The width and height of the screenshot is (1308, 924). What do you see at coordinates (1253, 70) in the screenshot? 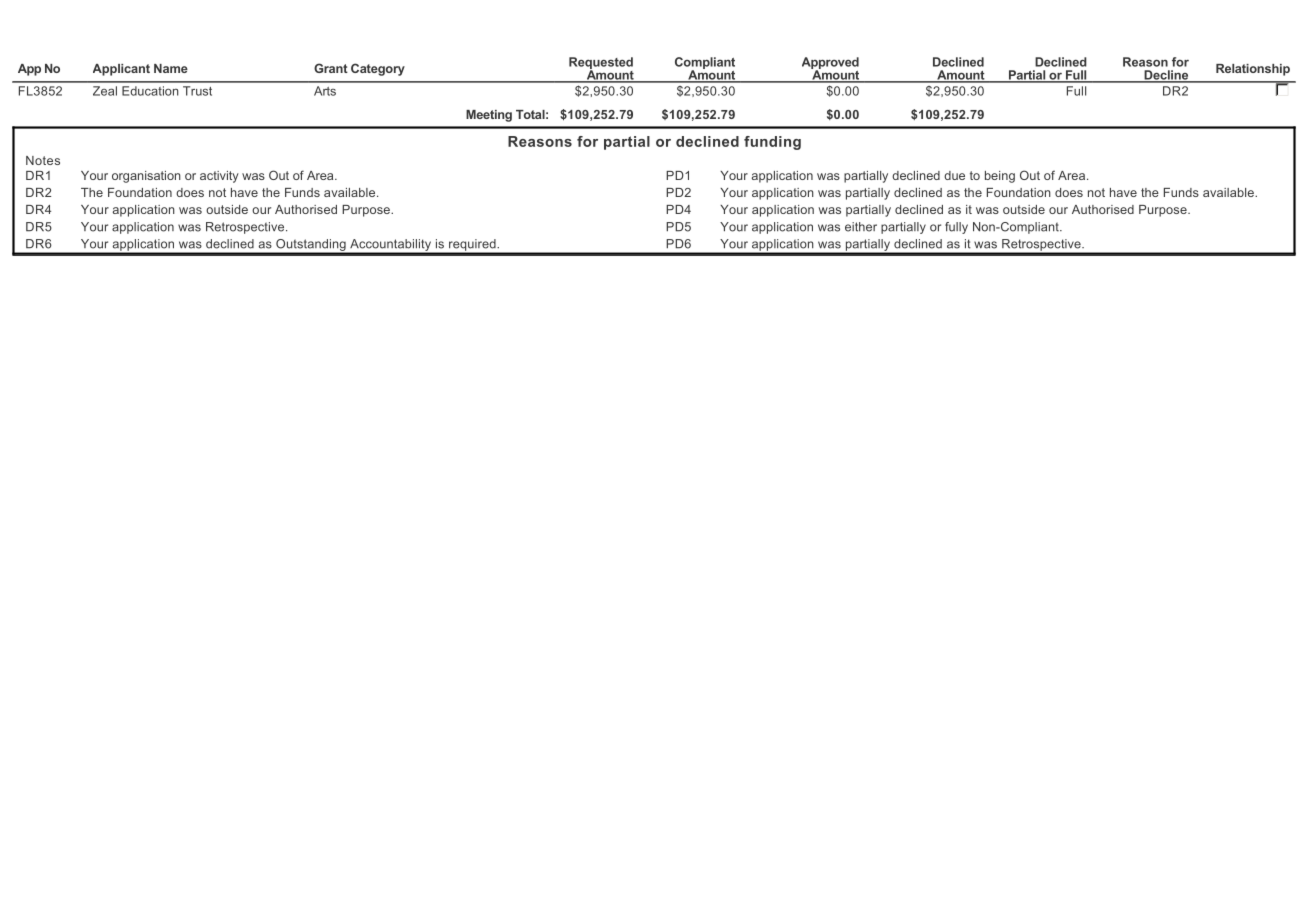
I see `Relationship` at bounding box center [1253, 70].
